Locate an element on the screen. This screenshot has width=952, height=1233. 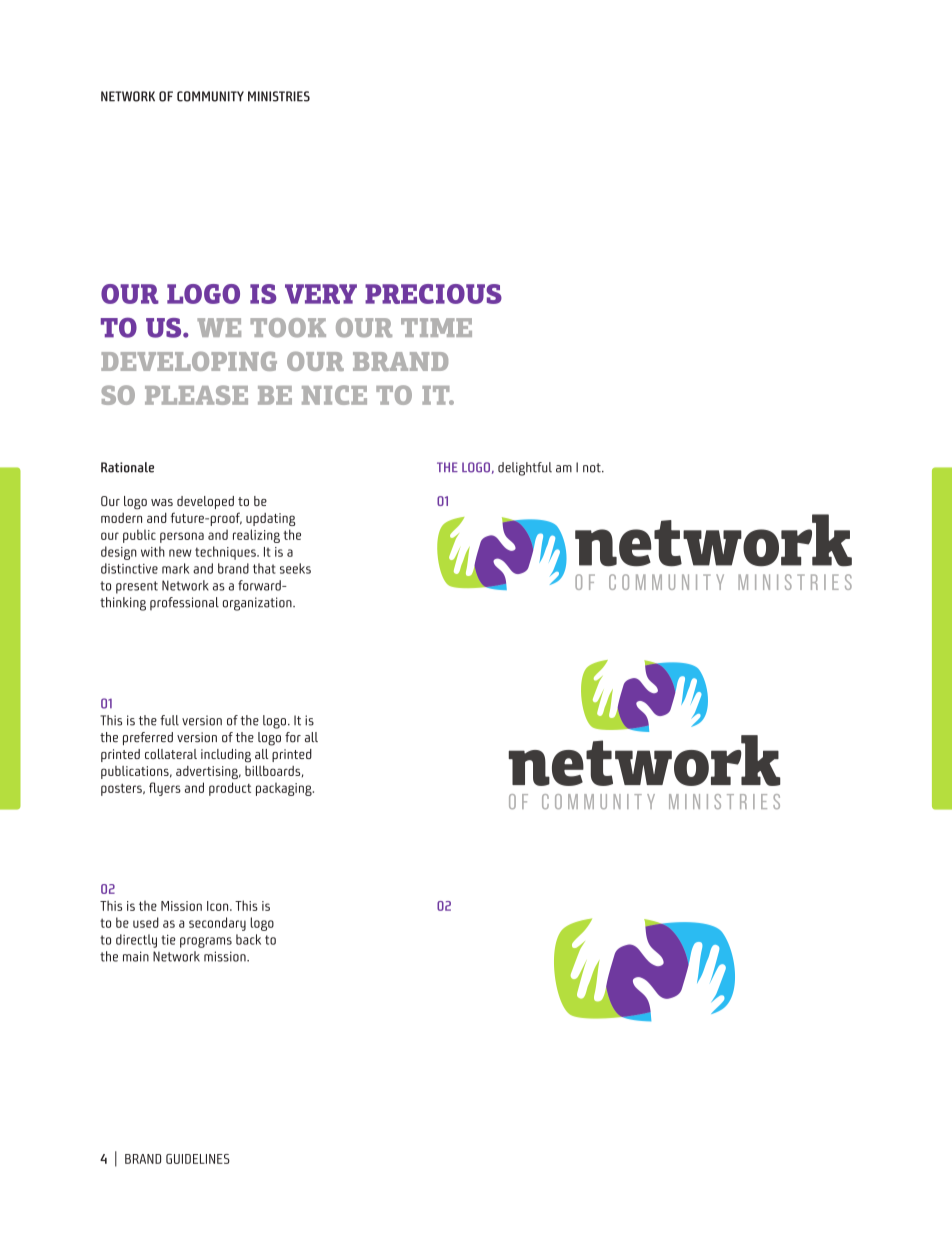
delightful is located at coordinates (525, 469).
